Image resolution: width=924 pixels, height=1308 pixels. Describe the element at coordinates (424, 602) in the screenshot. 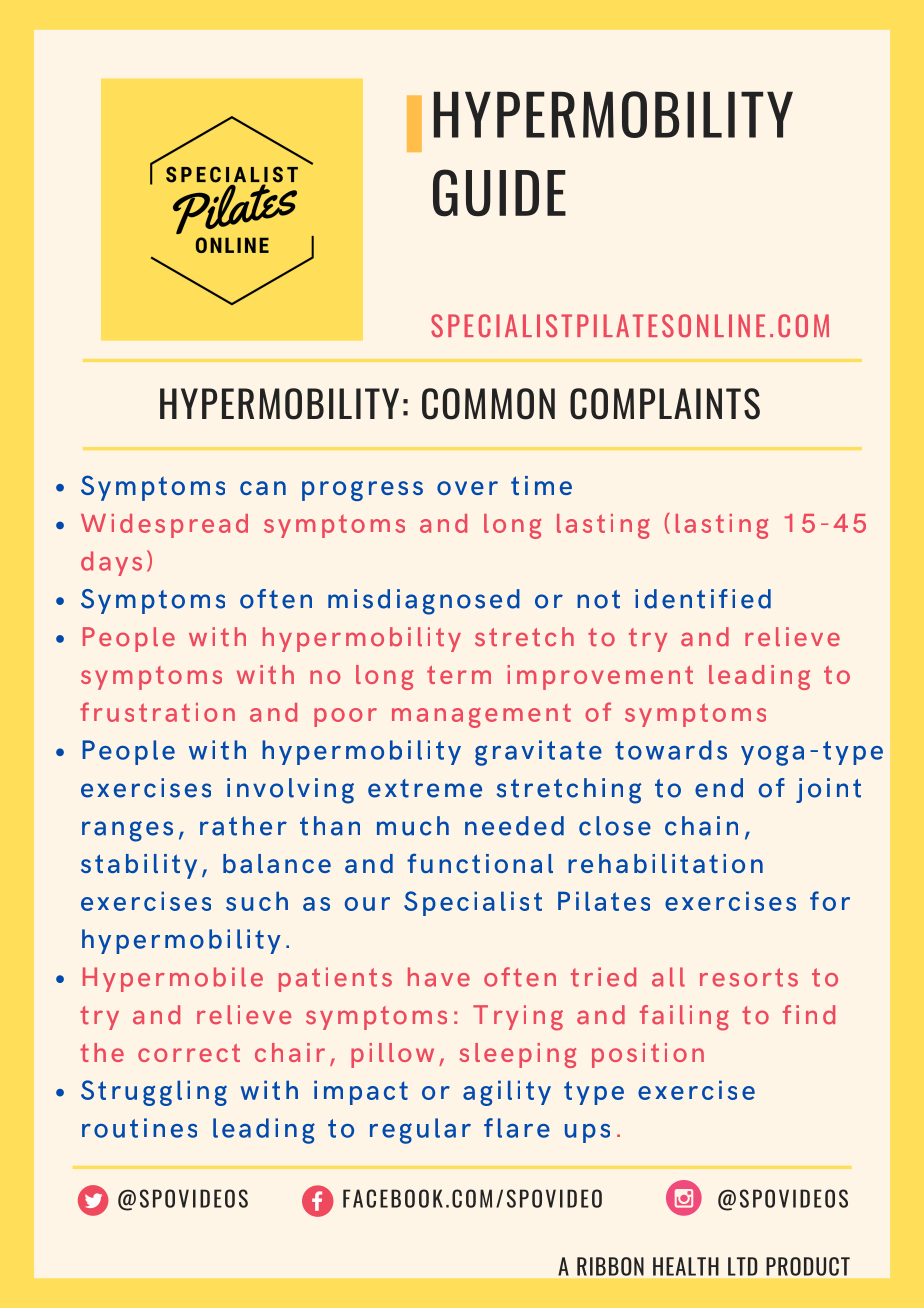

I see `misdiagnosed` at that location.
